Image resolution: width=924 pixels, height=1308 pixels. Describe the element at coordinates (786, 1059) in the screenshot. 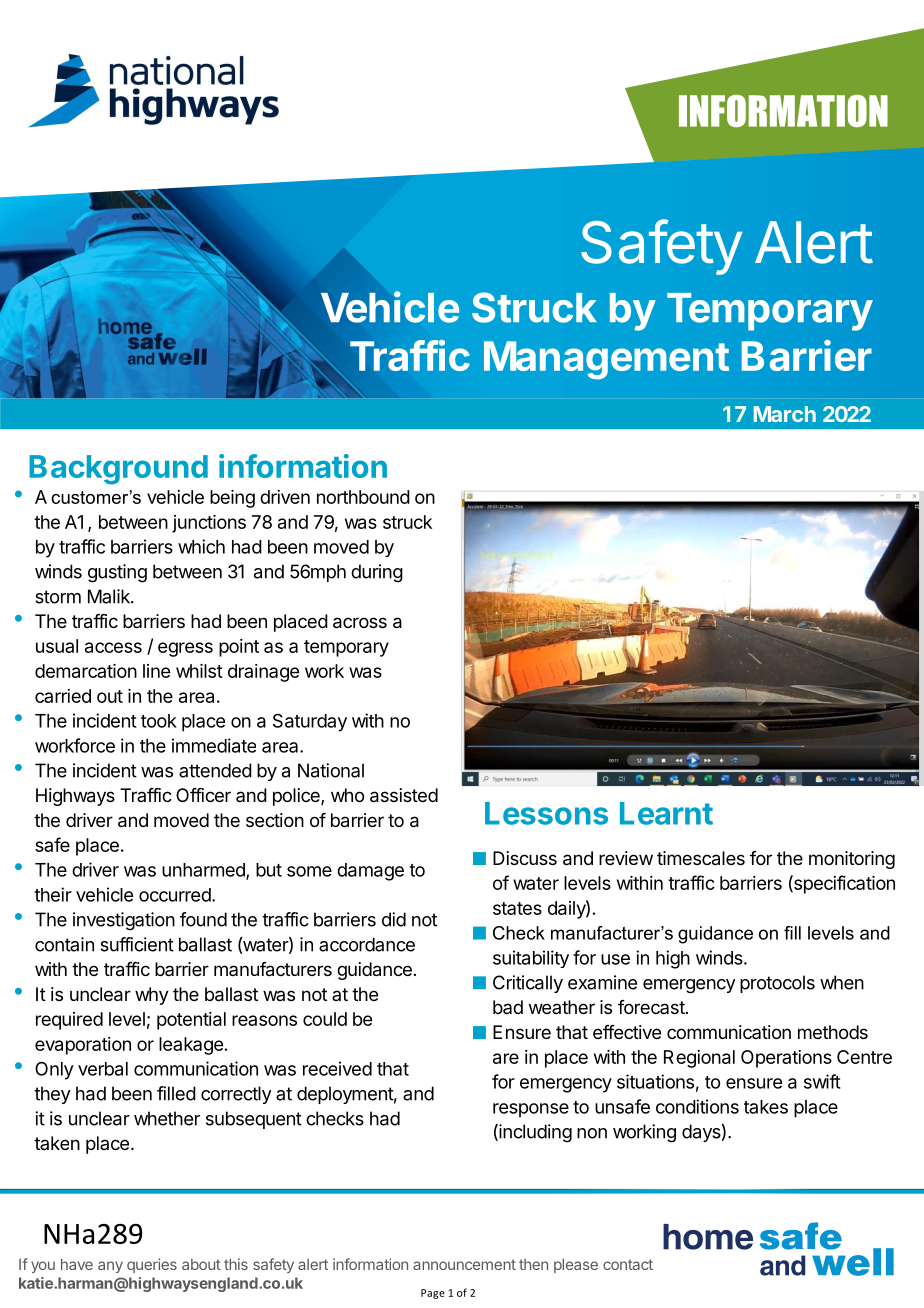

I see `Operations` at that location.
